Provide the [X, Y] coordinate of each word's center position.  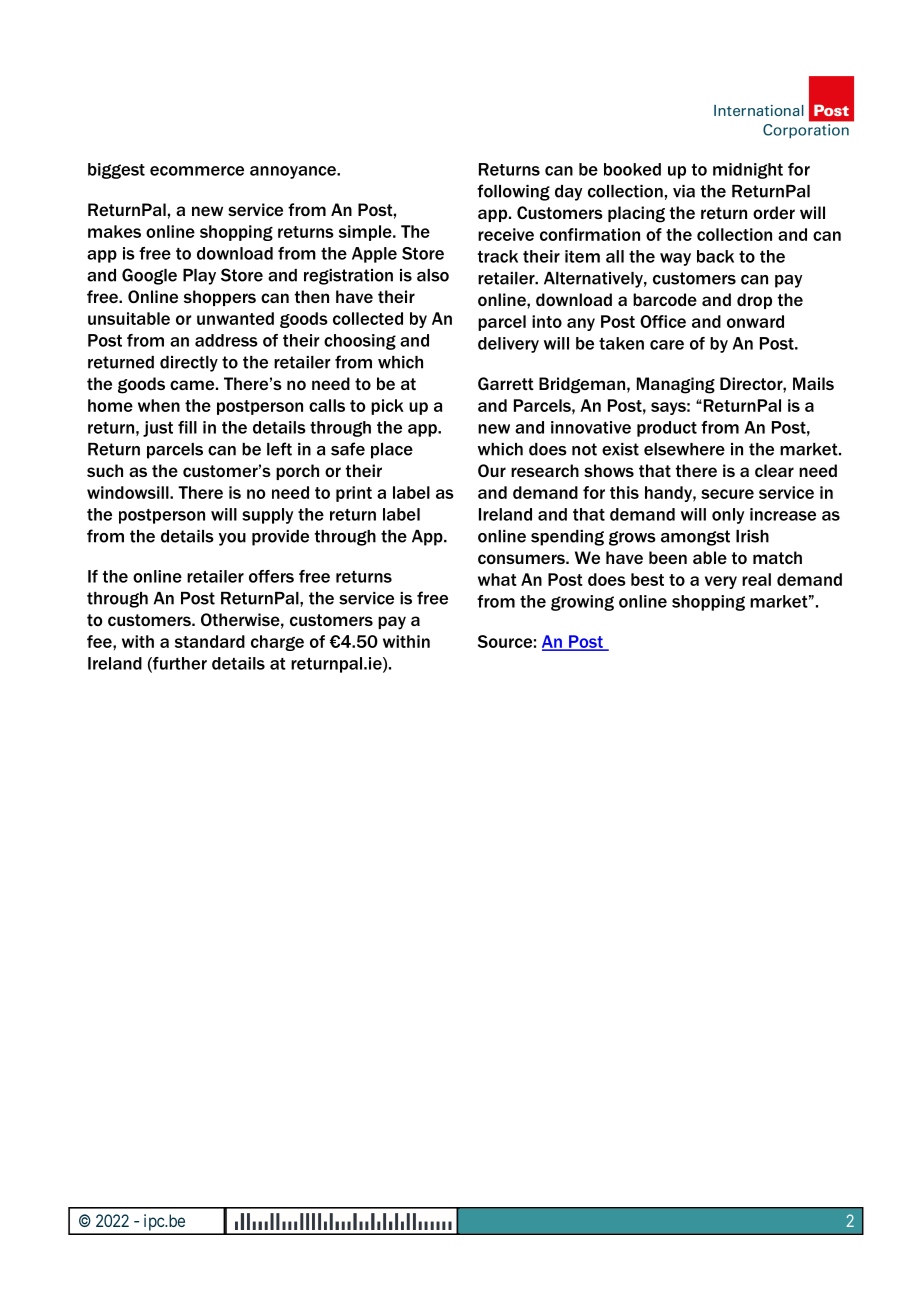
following [513, 192]
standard [210, 641]
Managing [676, 385]
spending [567, 538]
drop [754, 301]
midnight [748, 171]
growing [582, 603]
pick [387, 407]
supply [267, 516]
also [433, 275]
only [728, 516]
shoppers [220, 298]
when [159, 405]
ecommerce [197, 171]
